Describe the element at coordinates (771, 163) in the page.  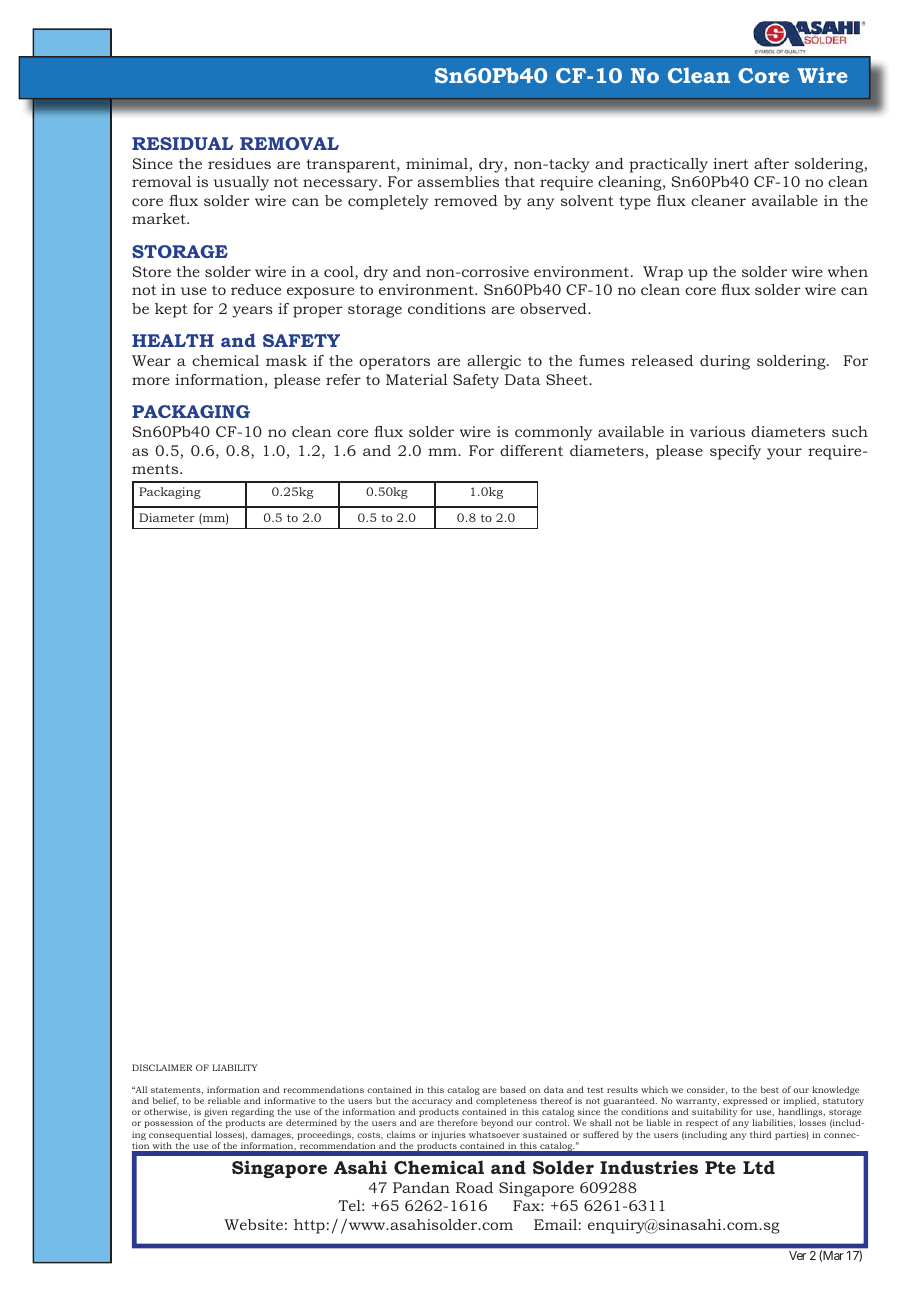
I see `after` at that location.
